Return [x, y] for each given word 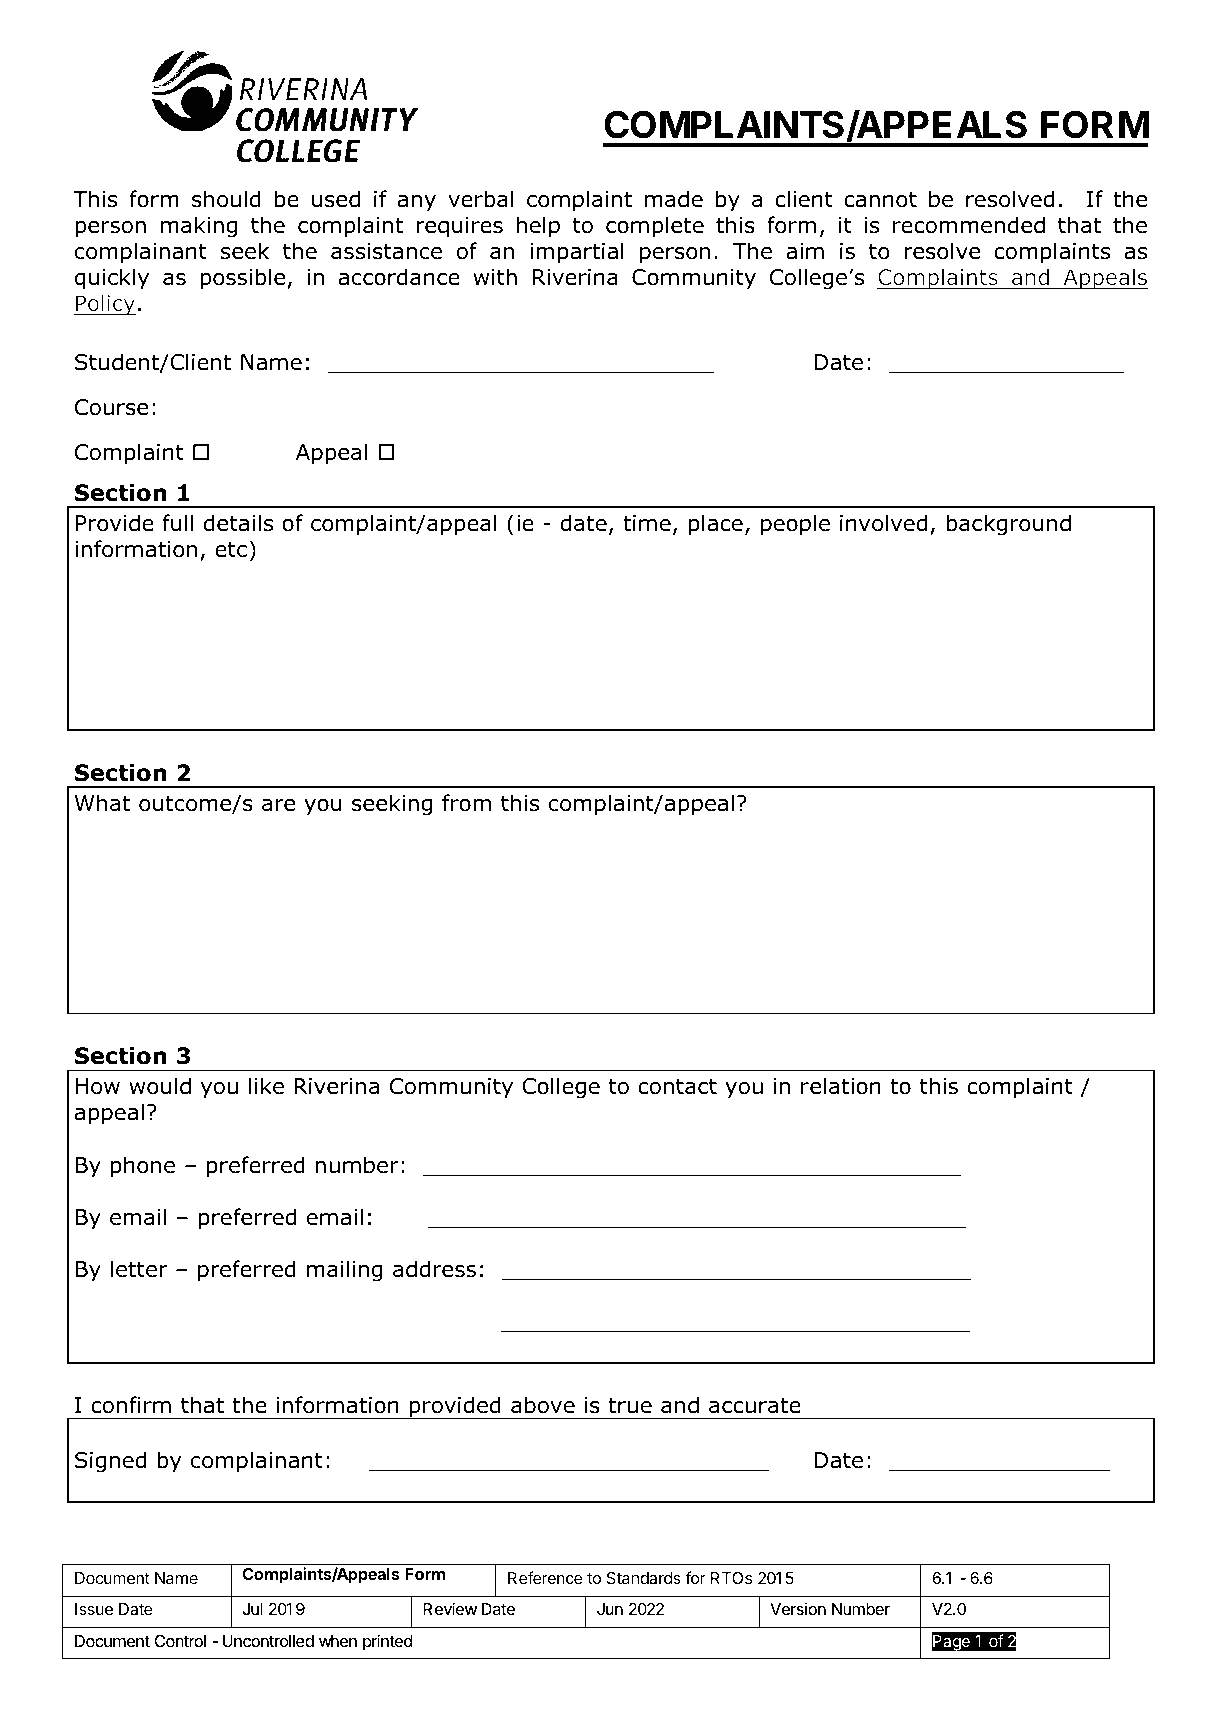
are [278, 805]
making [199, 227]
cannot [880, 199]
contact [677, 1086]
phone [143, 1167]
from [466, 803]
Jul [252, 1609]
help [538, 227]
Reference [545, 1577]
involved [883, 523]
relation [841, 1086]
